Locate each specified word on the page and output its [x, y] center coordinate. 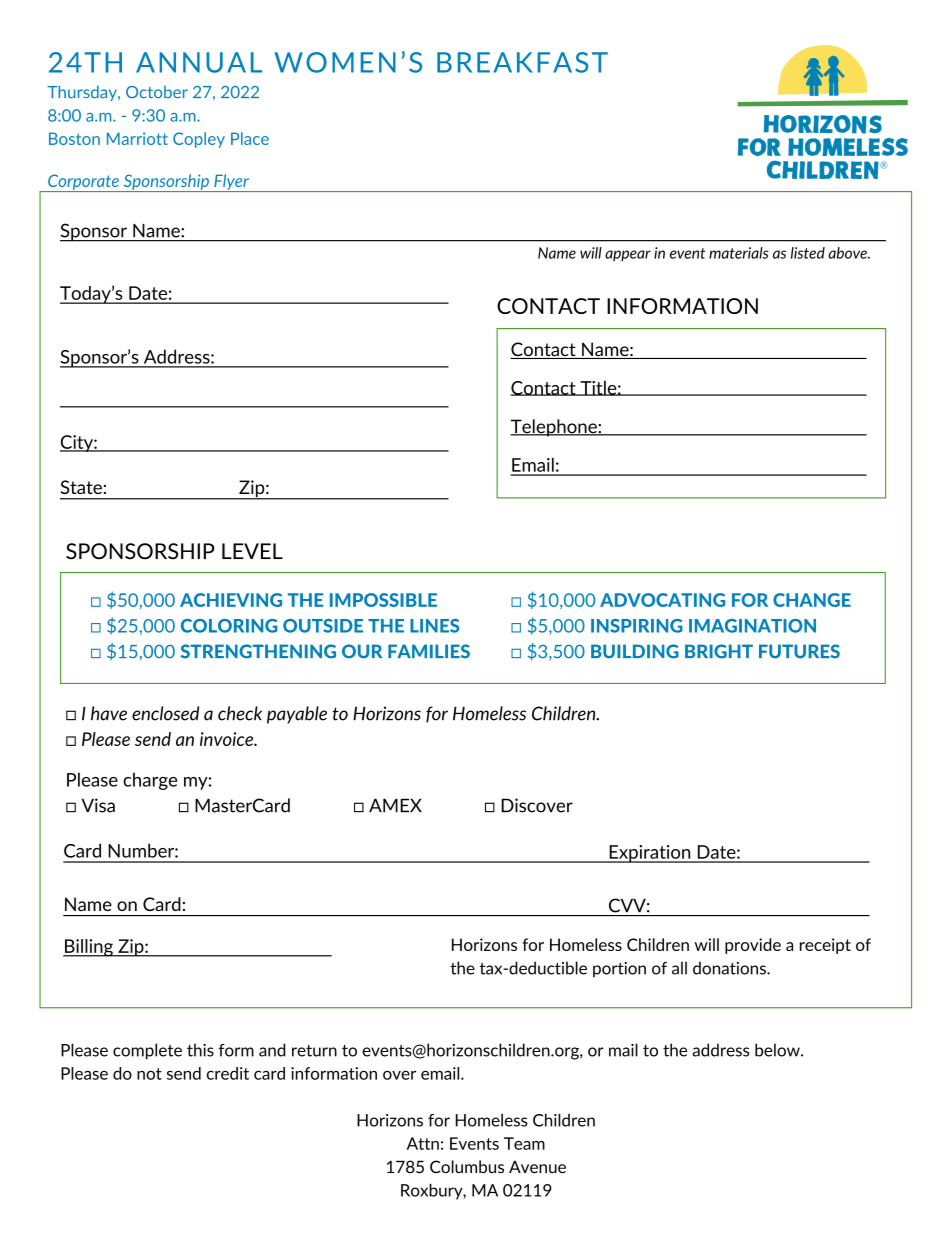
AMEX [395, 805]
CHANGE [812, 600]
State [81, 487]
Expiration [650, 854]
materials [739, 253]
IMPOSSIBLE [383, 600]
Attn [423, 1143]
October [157, 91]
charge [150, 781]
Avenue [537, 1166]
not [149, 1074]
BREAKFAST [522, 62]
